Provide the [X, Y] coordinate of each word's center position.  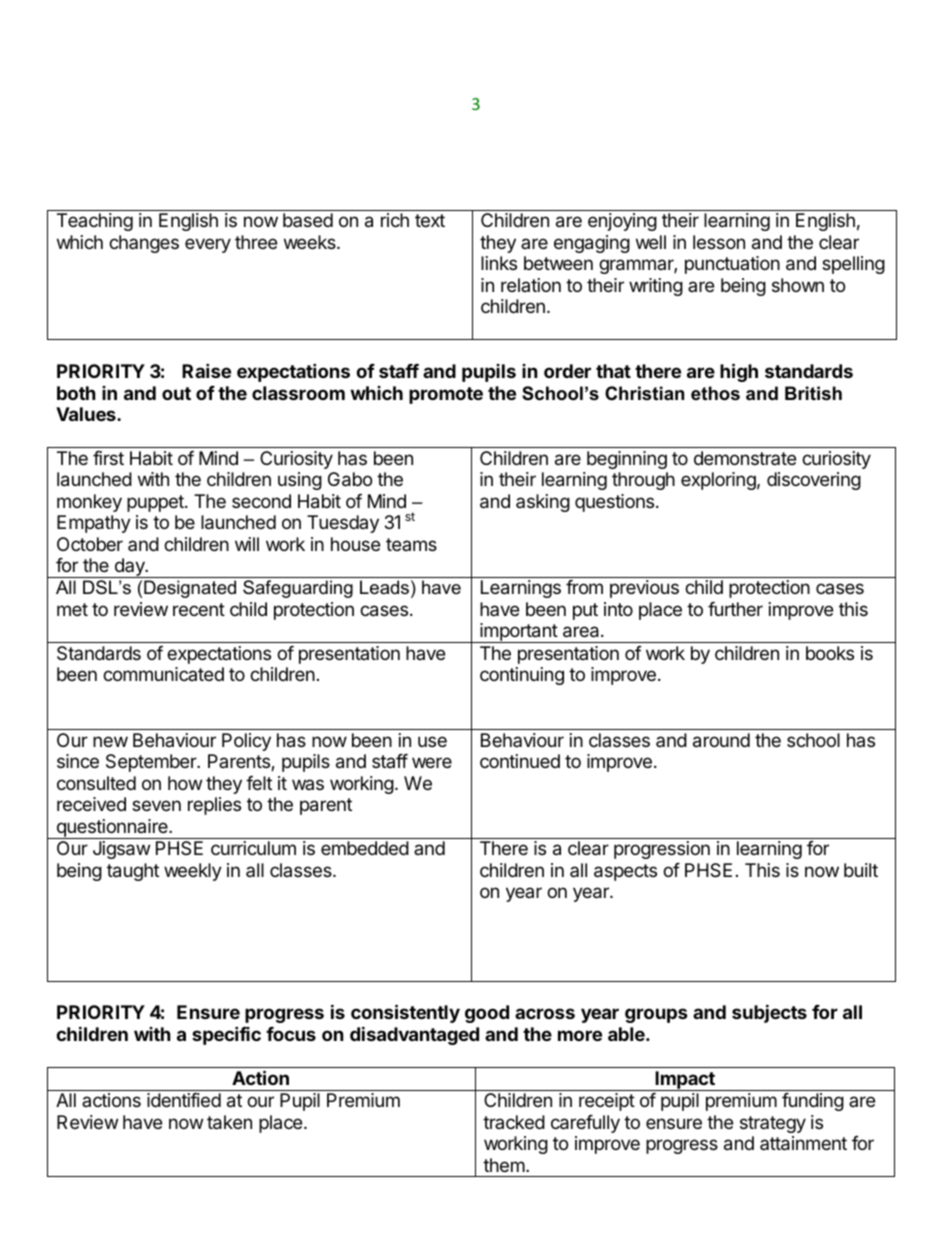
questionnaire [112, 829]
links [499, 263]
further [735, 609]
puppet [156, 503]
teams [411, 544]
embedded [365, 848]
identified [184, 1100]
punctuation [732, 265]
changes [144, 244]
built [861, 870]
